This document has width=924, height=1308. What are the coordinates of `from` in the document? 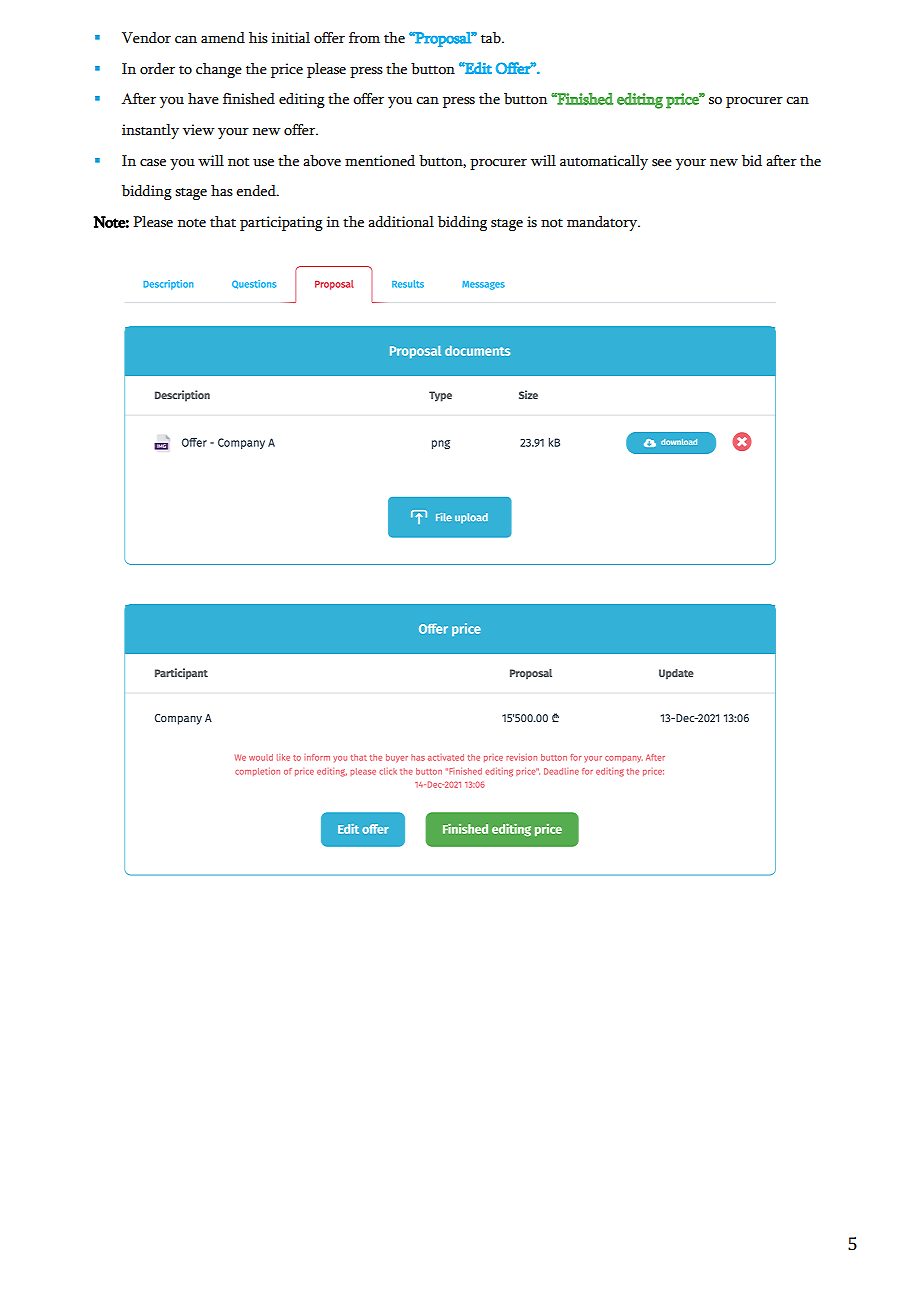 It's located at (364, 38).
